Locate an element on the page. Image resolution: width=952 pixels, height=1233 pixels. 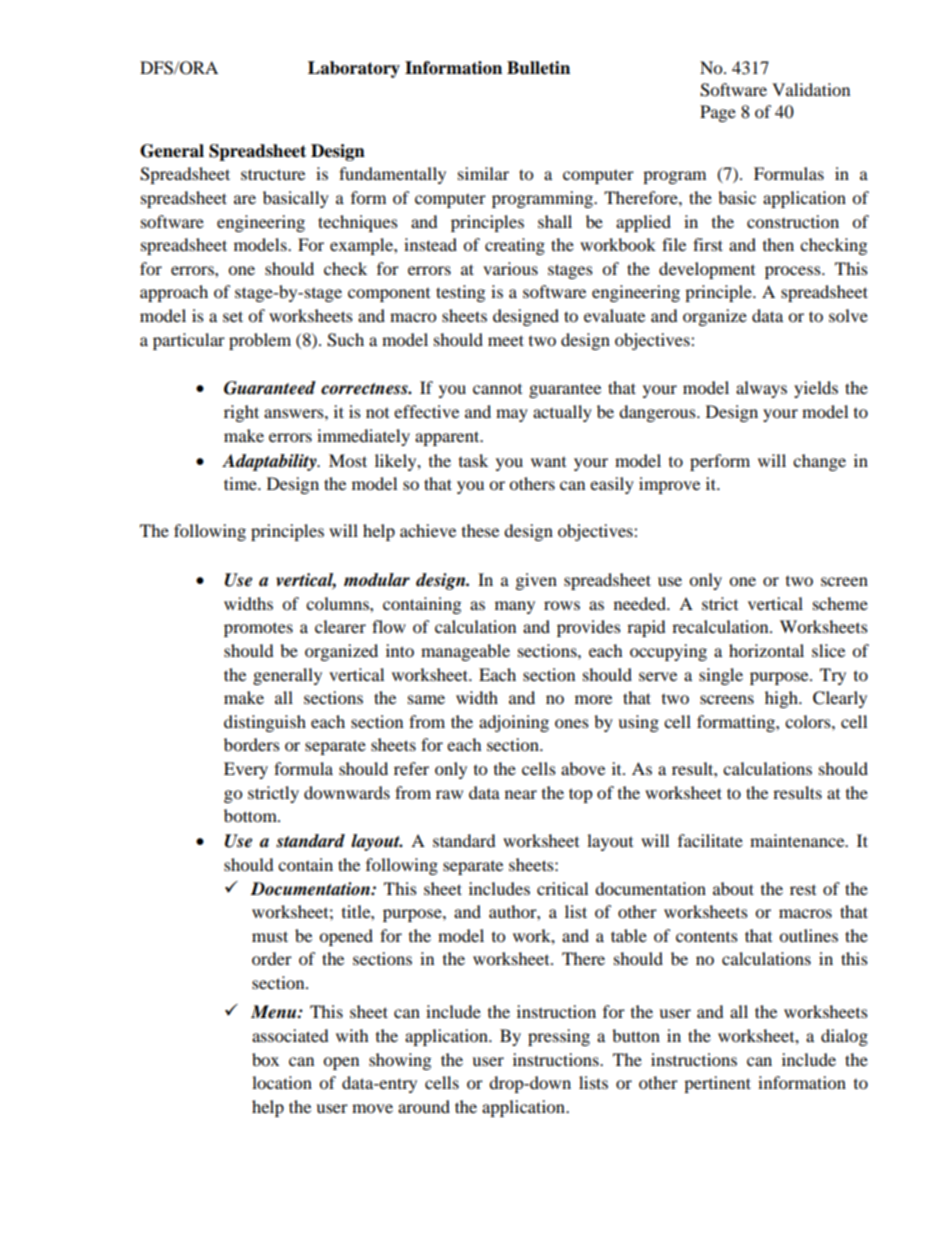
may is located at coordinates (512, 415).
